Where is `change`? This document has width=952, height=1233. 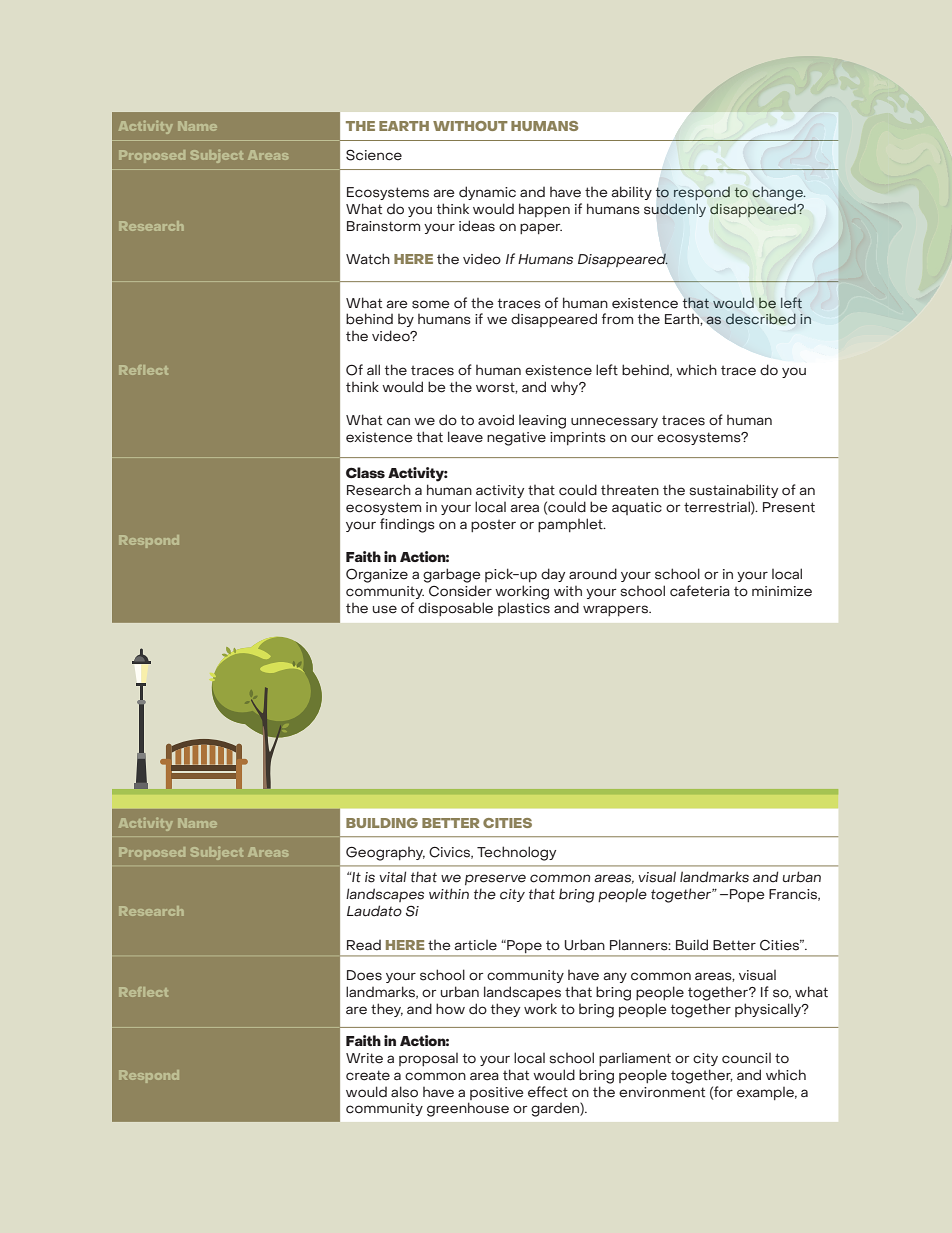
change is located at coordinates (778, 194).
